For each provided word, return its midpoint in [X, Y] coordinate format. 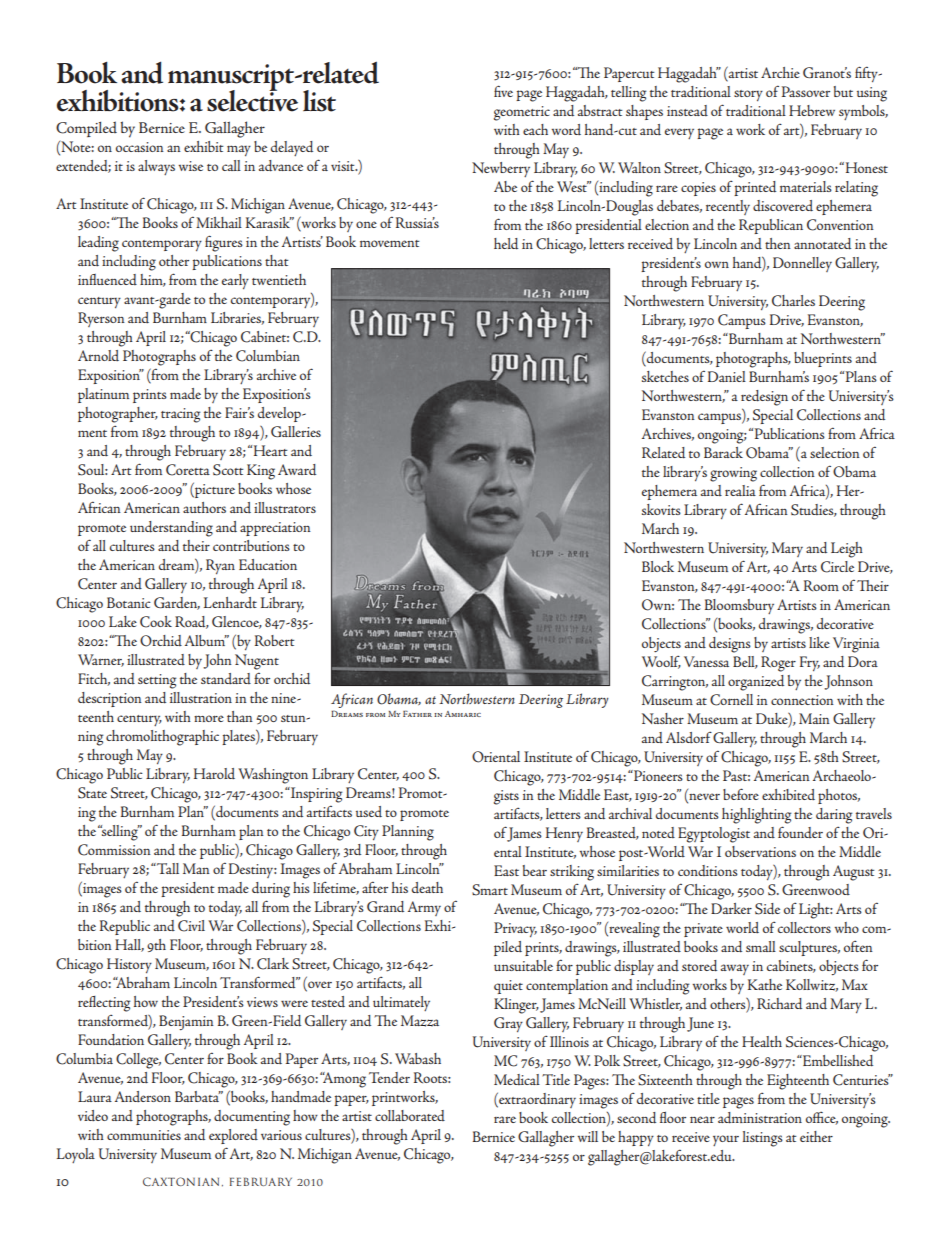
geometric [522, 113]
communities [144, 1135]
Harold [214, 774]
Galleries [296, 431]
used [369, 812]
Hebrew [812, 110]
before [741, 794]
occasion [140, 147]
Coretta [188, 470]
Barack [723, 452]
